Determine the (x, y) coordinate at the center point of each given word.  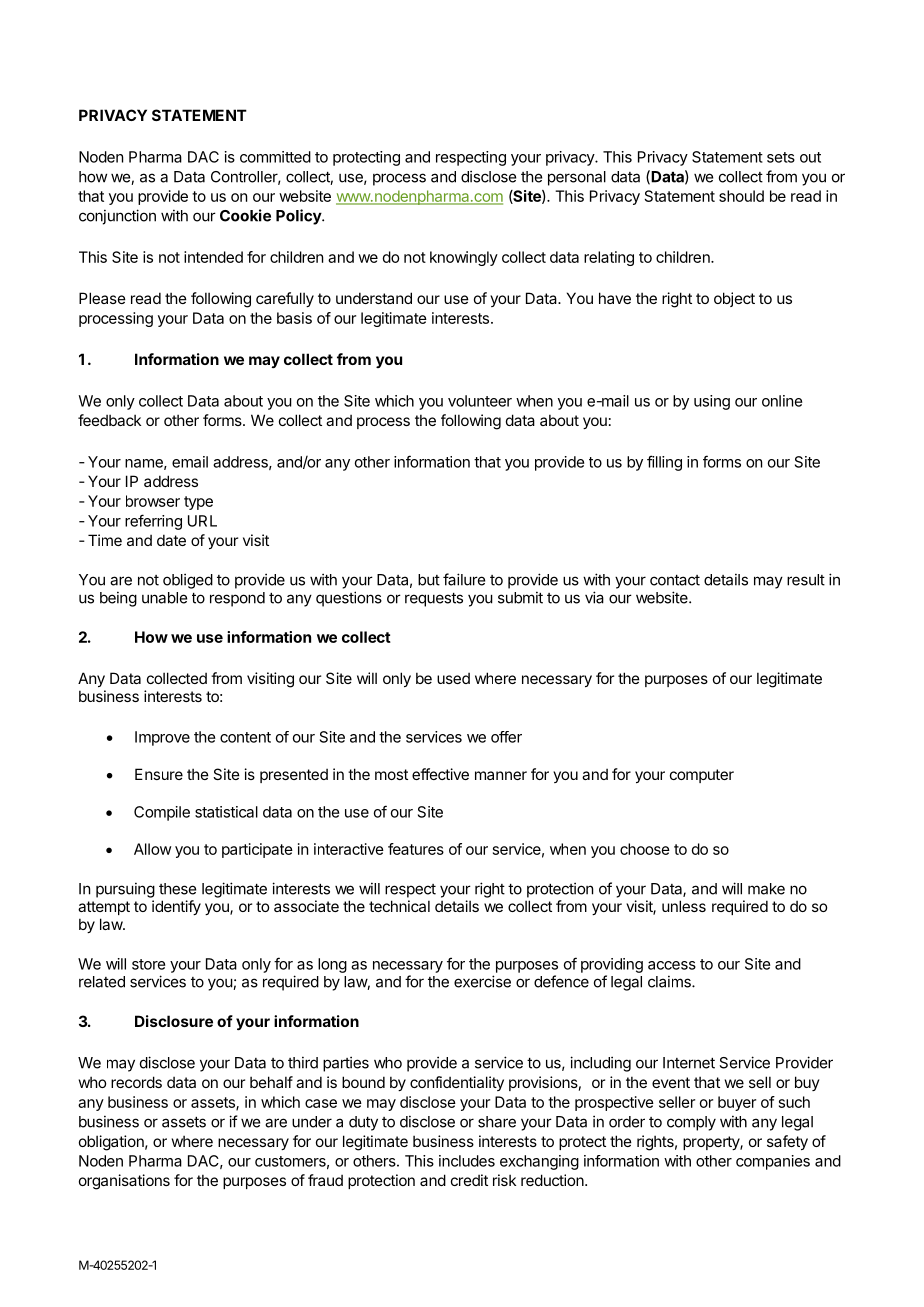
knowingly (464, 258)
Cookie (245, 215)
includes (467, 1161)
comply (691, 1123)
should (741, 196)
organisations (124, 1182)
